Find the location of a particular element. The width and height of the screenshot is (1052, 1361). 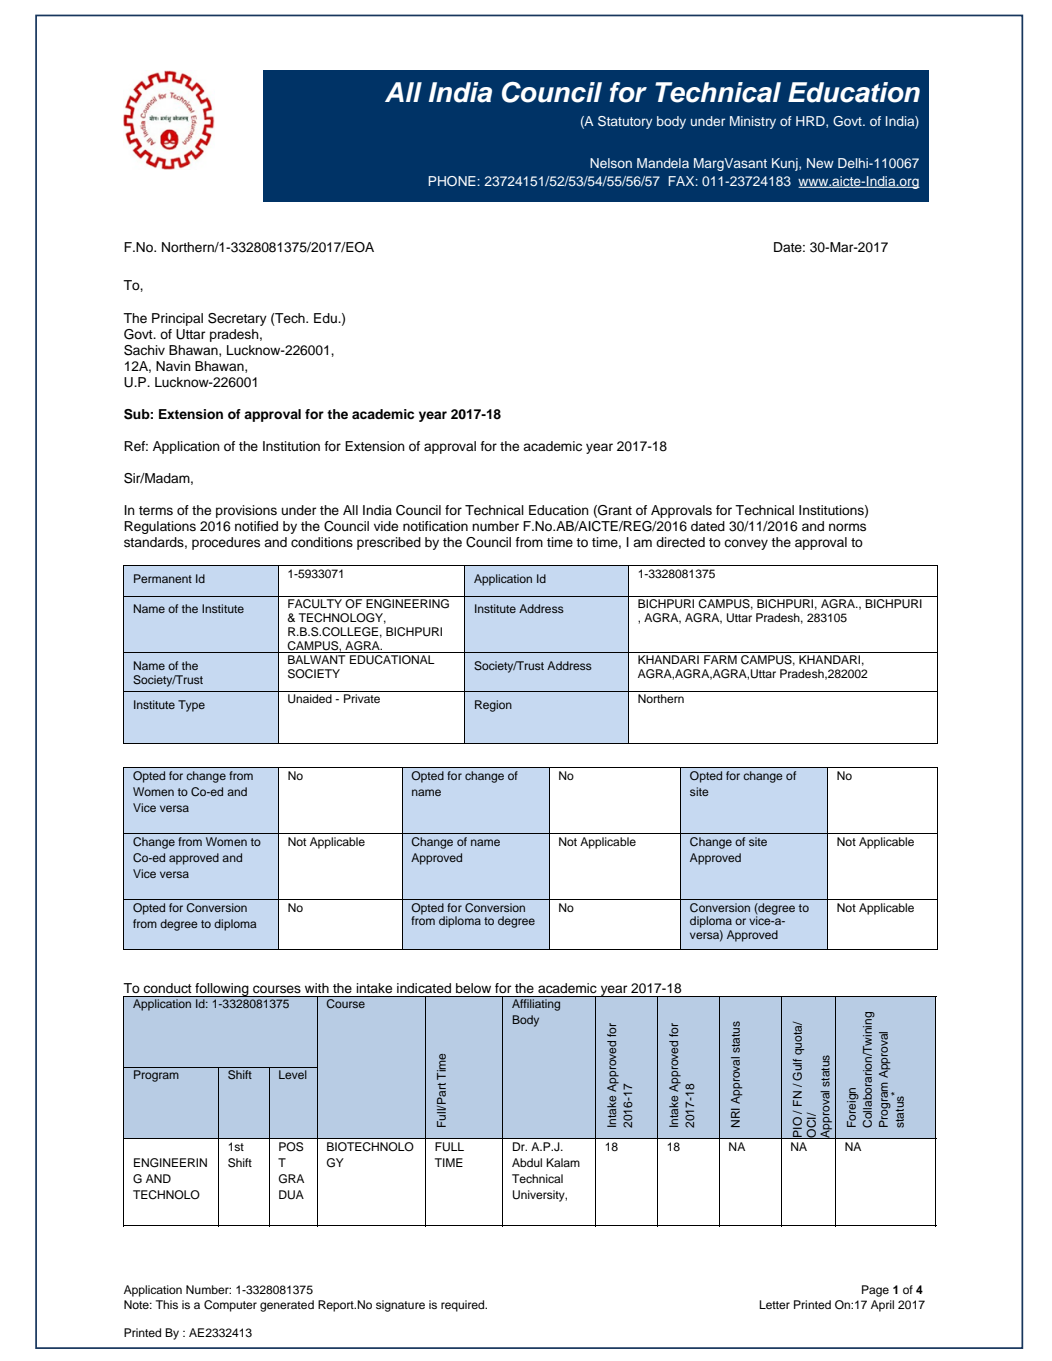

Kunj is located at coordinates (786, 164).
